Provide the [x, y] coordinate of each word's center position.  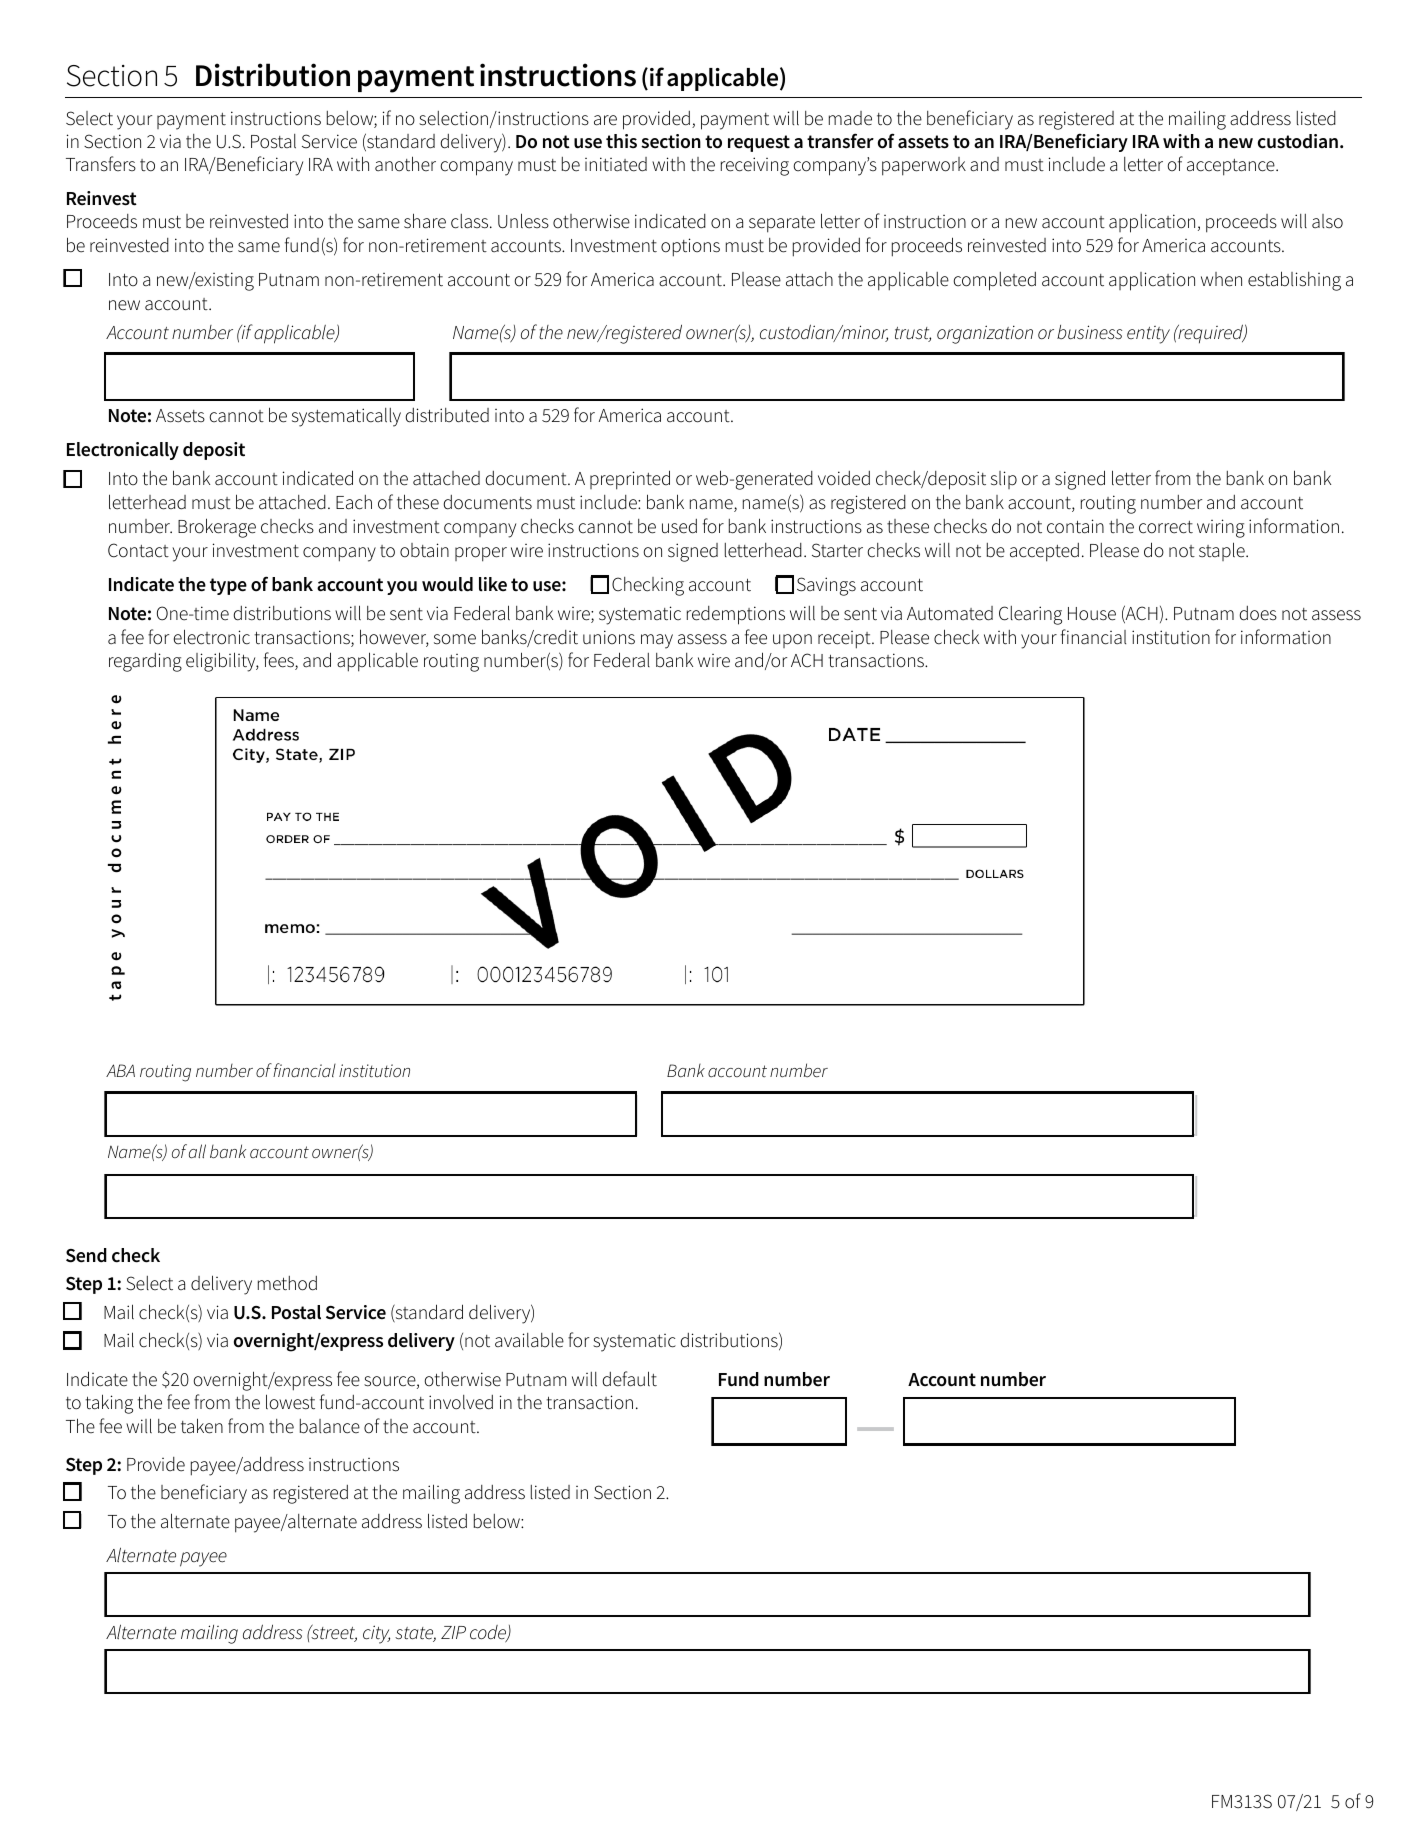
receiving [755, 166]
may [657, 641]
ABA [120, 1070]
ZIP [453, 1632]
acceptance [1232, 167]
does [1258, 613]
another [405, 164]
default [629, 1379]
